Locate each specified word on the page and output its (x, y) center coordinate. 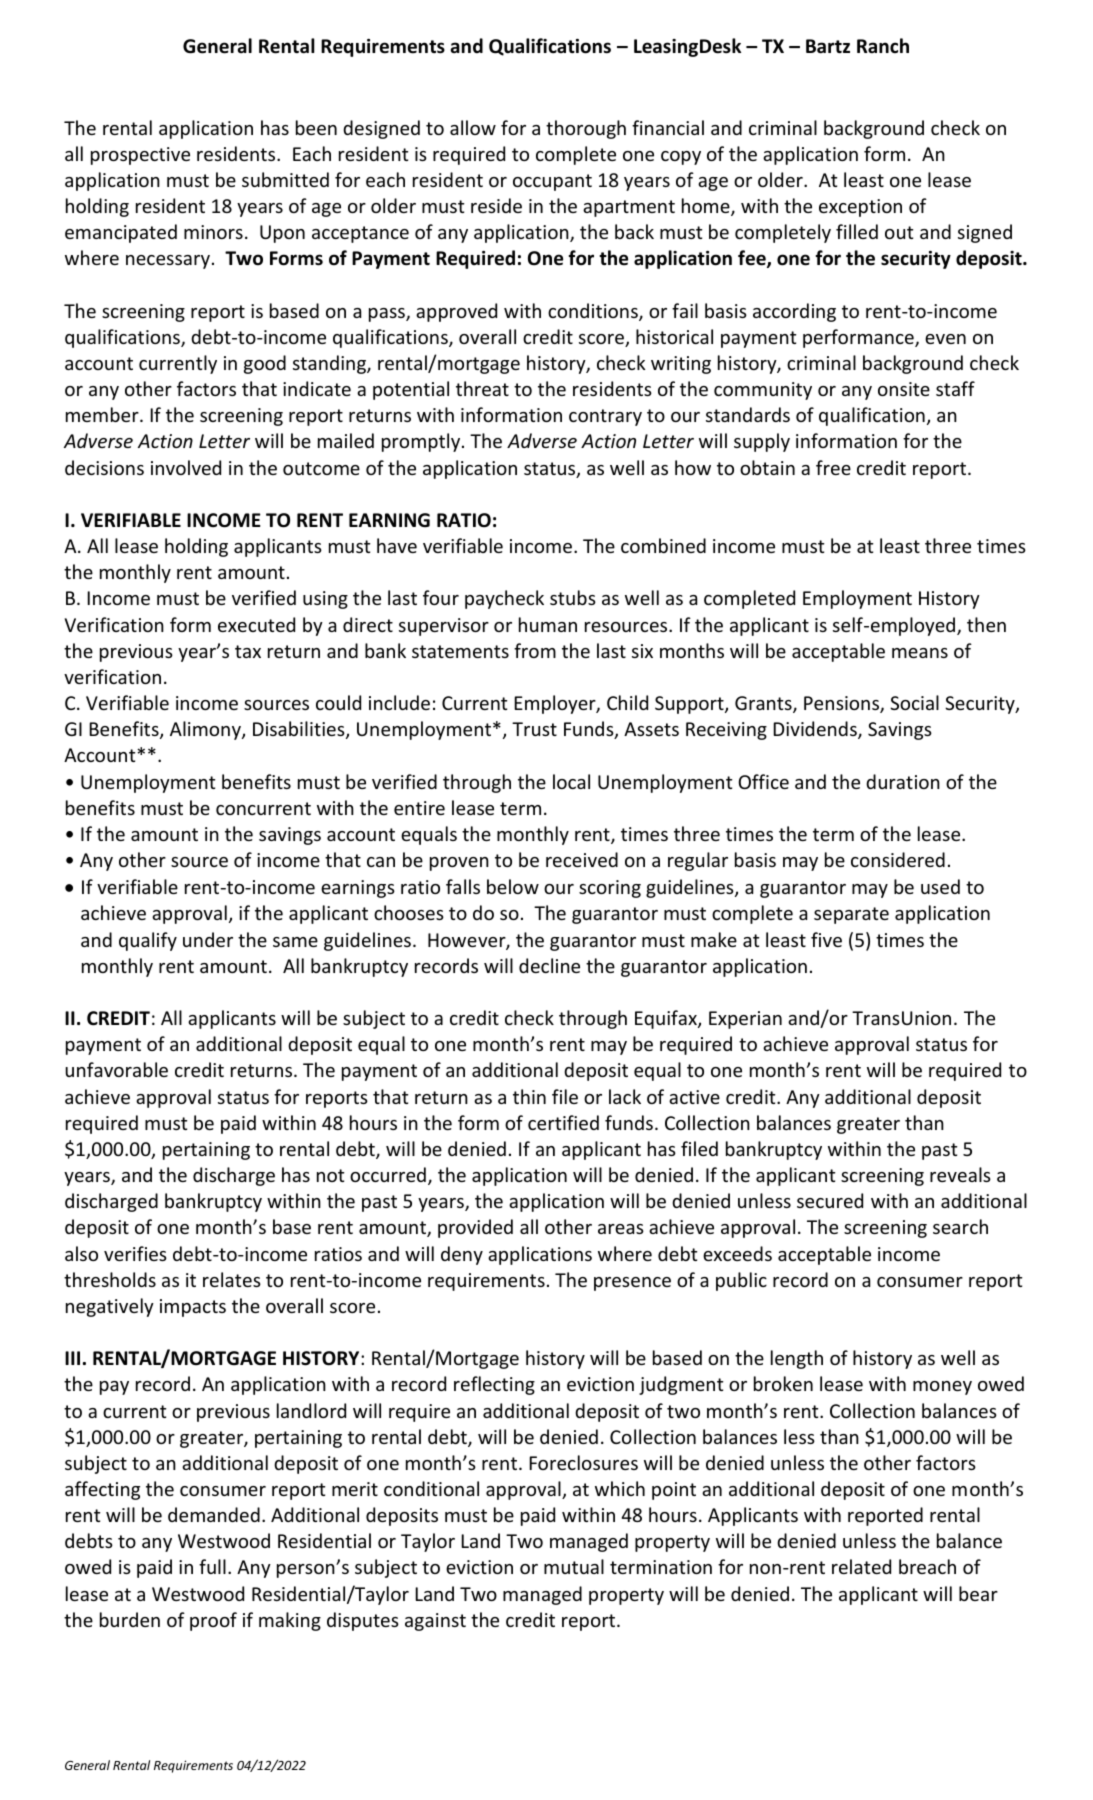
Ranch (883, 45)
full (212, 1566)
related (861, 1566)
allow (473, 127)
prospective (140, 156)
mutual (574, 1566)
